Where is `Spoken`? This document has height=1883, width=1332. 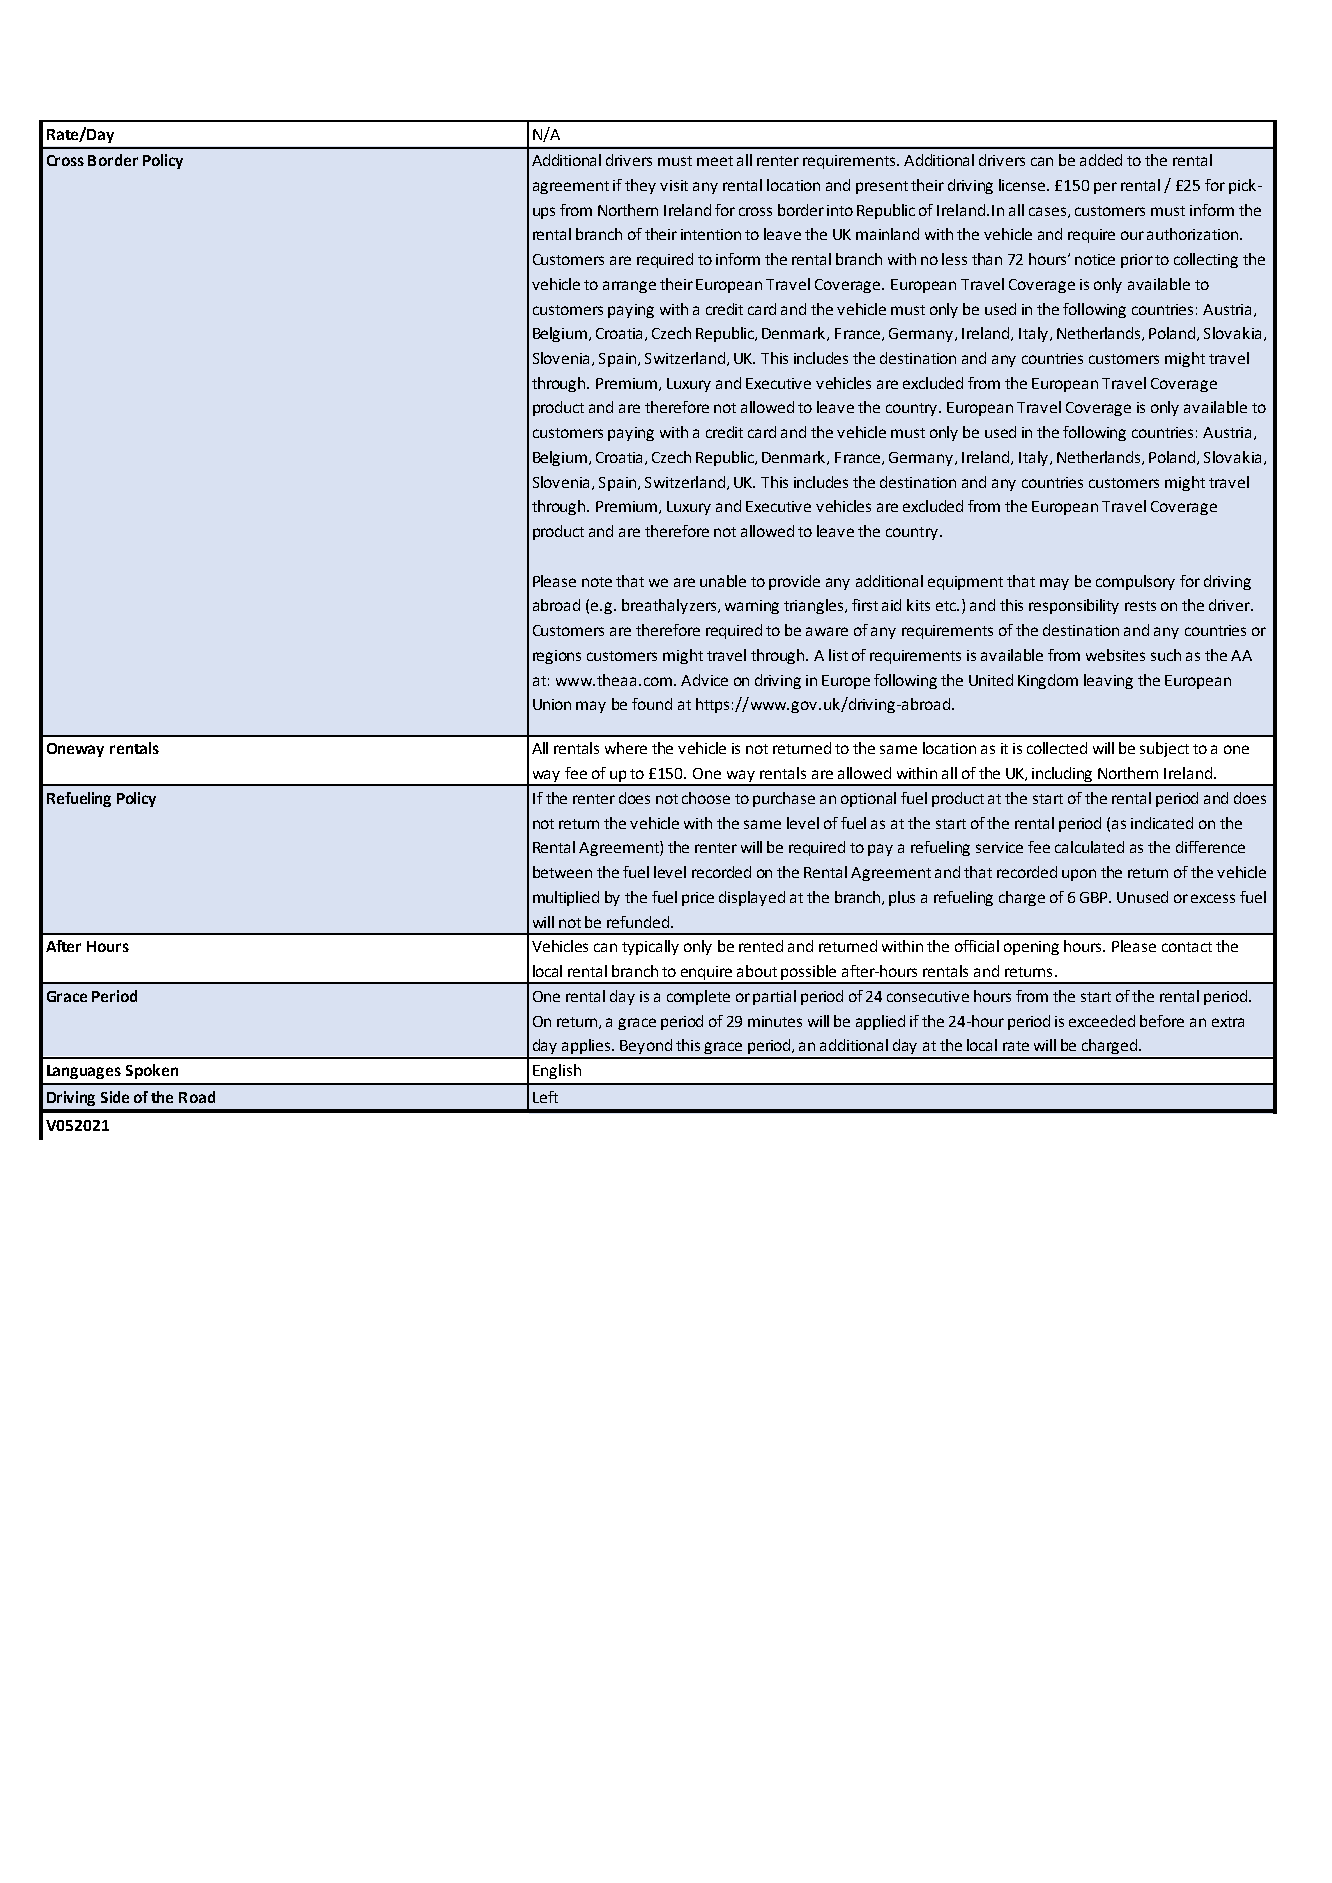 Spoken is located at coordinates (152, 1071).
